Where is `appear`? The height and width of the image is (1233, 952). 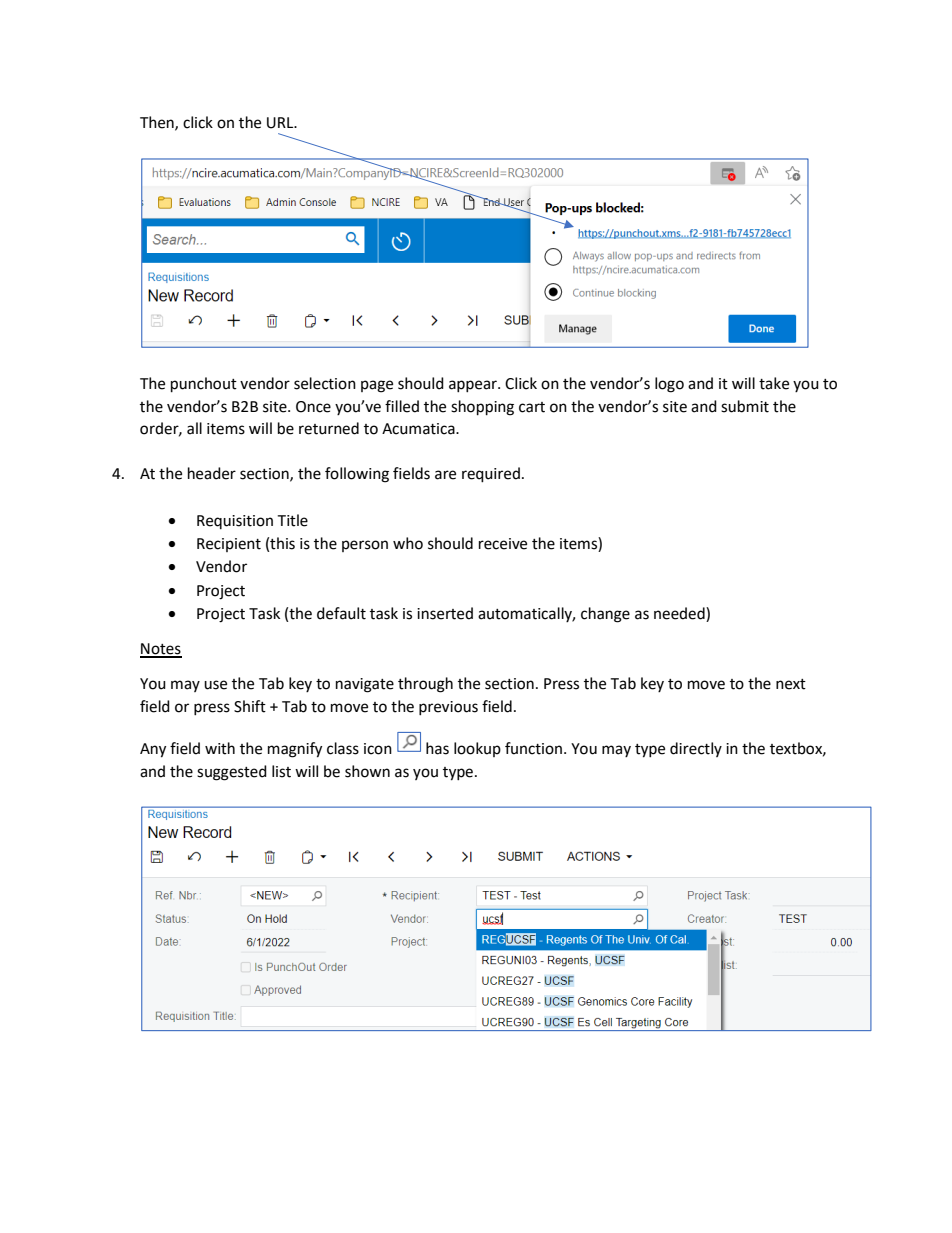
appear is located at coordinates (474, 386).
